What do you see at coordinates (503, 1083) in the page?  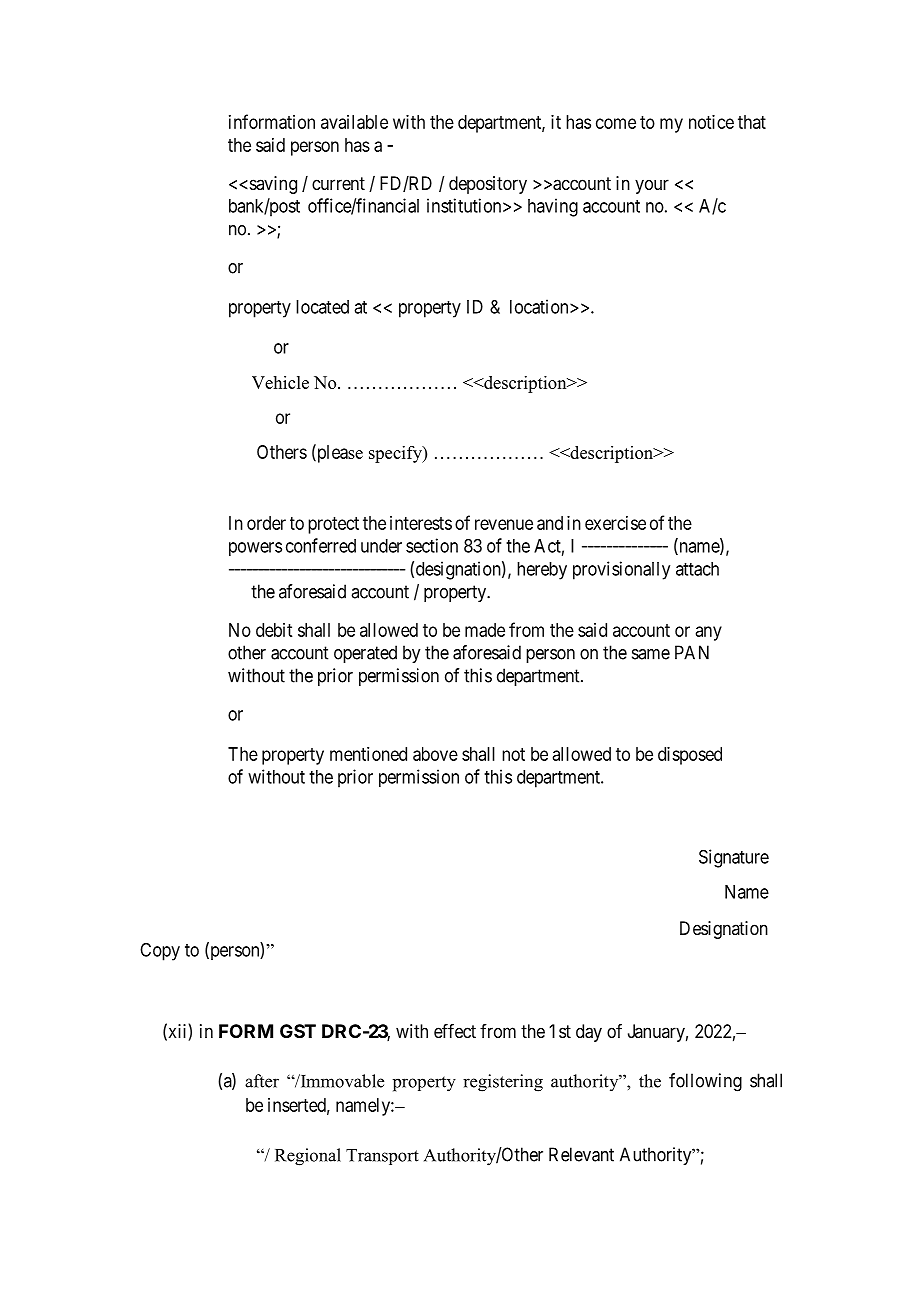 I see `registering` at bounding box center [503, 1083].
